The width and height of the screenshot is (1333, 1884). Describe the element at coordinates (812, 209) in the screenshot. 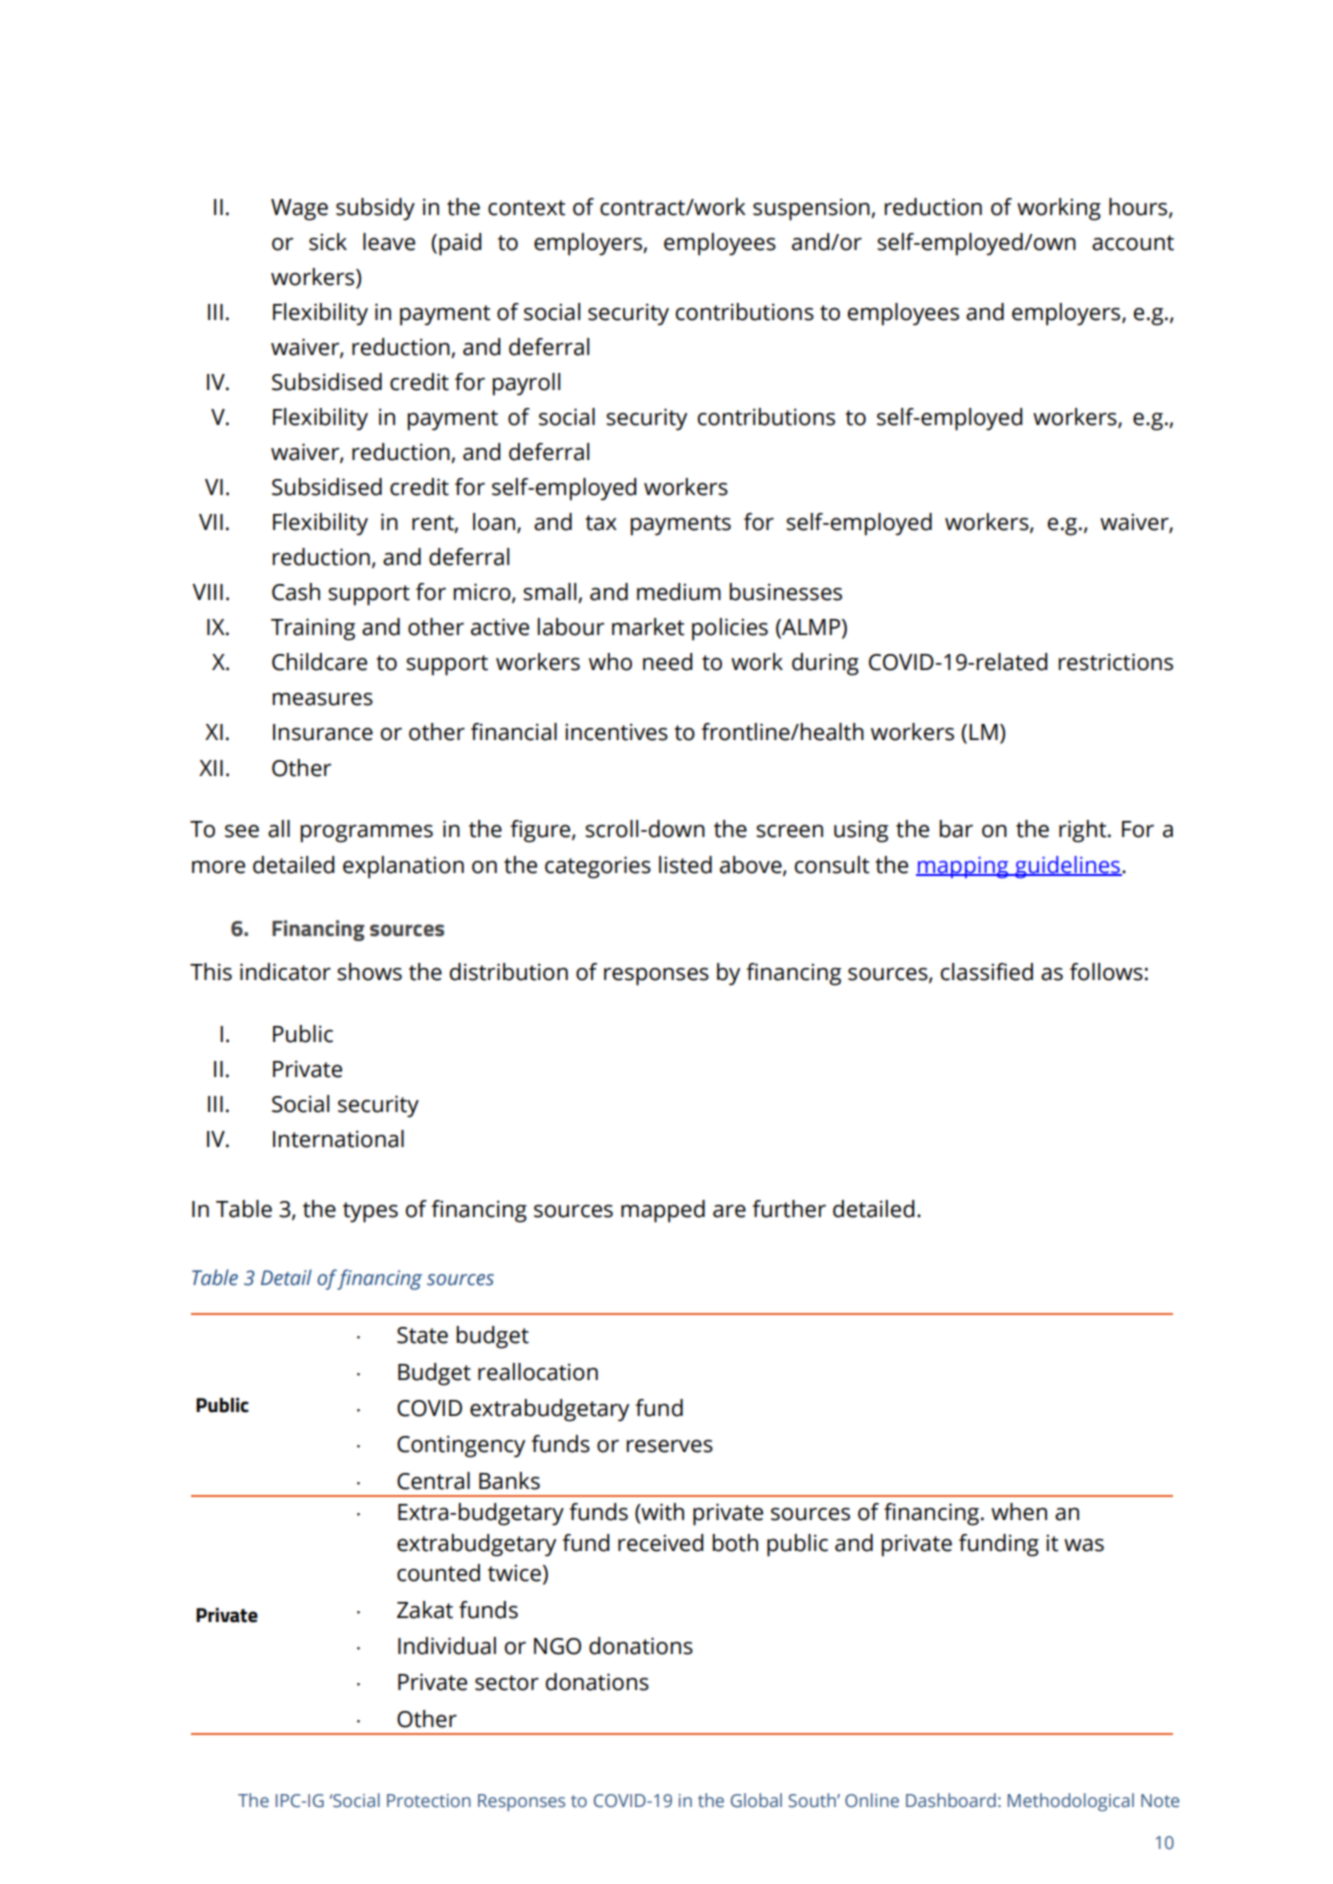

I see `suspension` at that location.
